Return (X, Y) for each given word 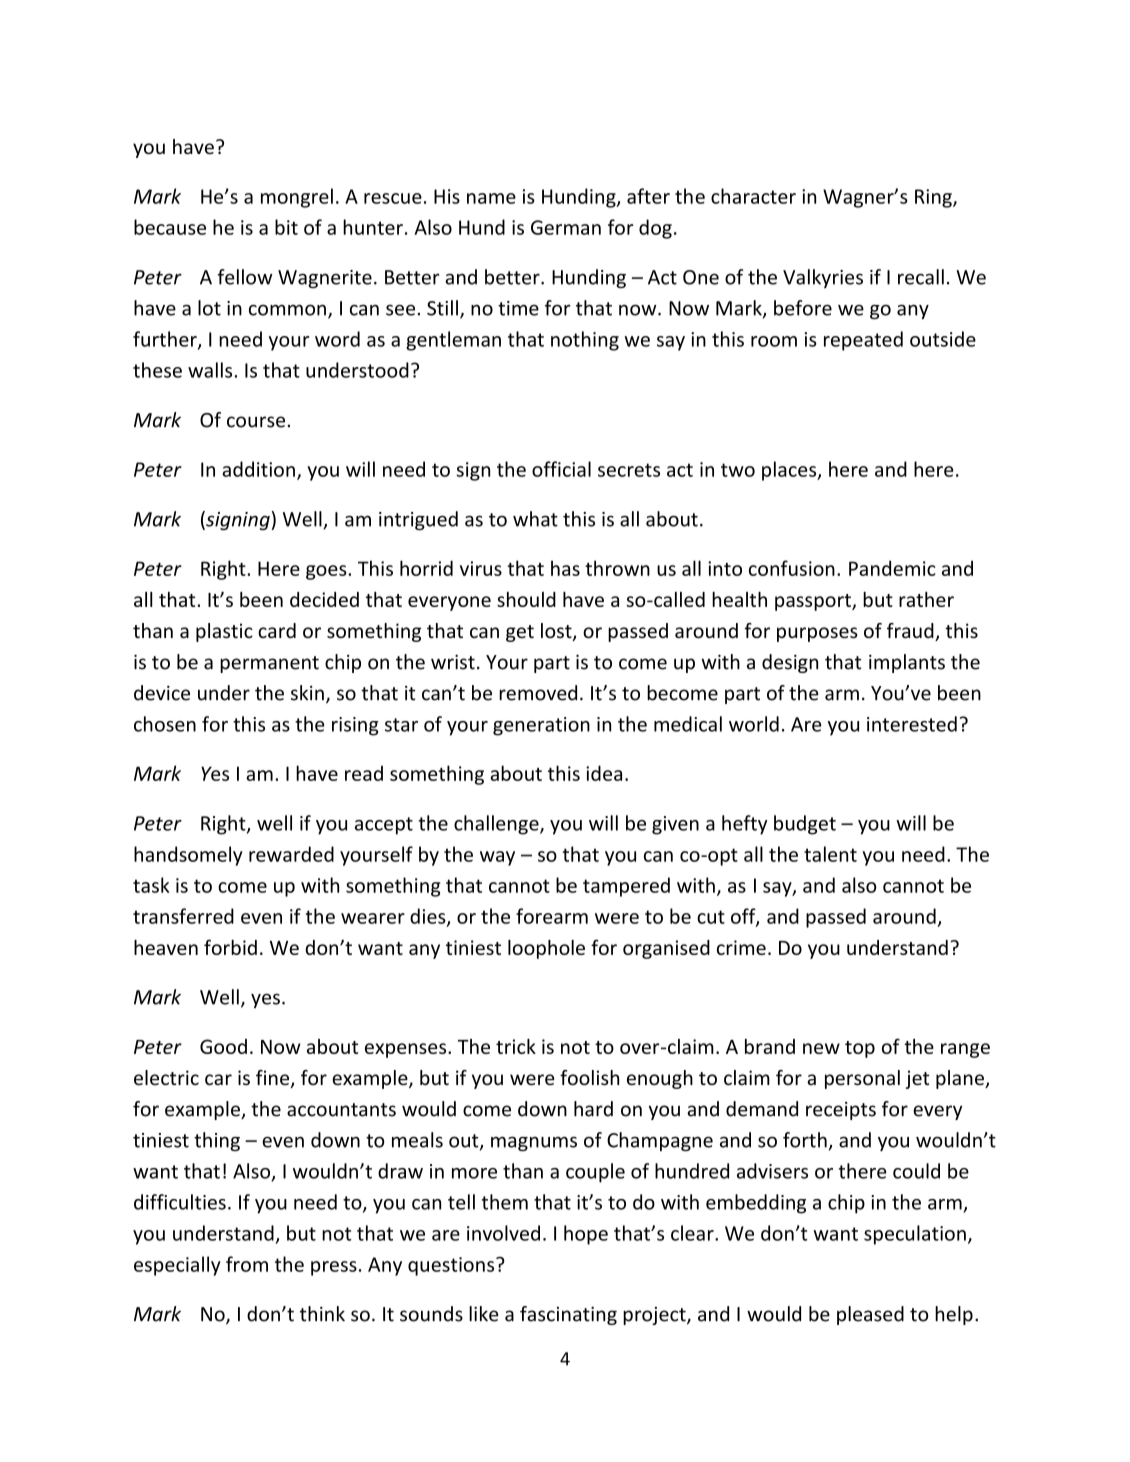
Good (223, 1046)
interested (912, 724)
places (790, 471)
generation (541, 726)
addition (258, 469)
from (247, 1264)
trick (516, 1046)
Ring (934, 198)
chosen (165, 724)
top (860, 1049)
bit (286, 227)
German (566, 227)
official (561, 469)
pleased (870, 1315)
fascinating (568, 1315)
